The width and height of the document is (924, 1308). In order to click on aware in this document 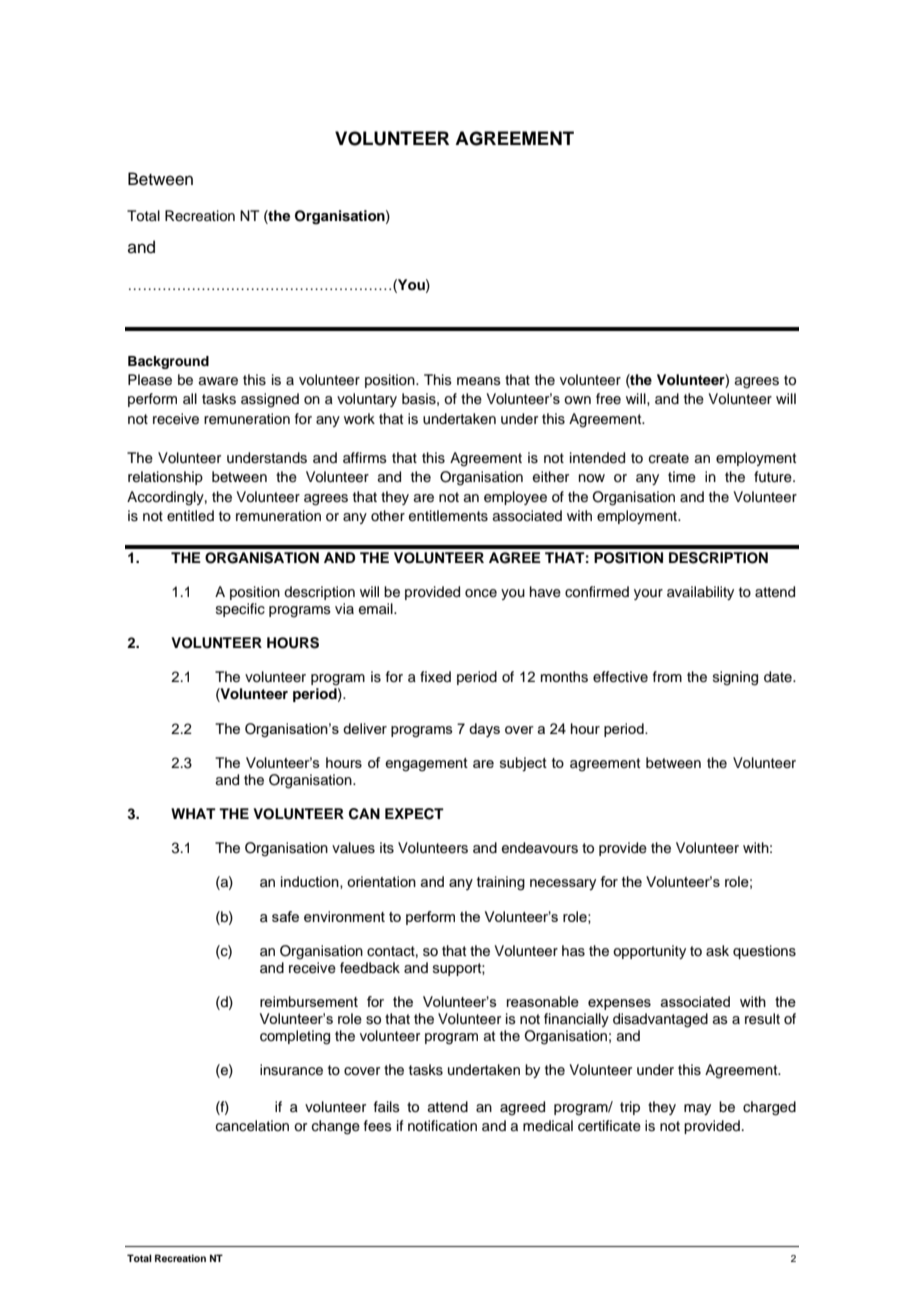, I will do `click(218, 381)`.
